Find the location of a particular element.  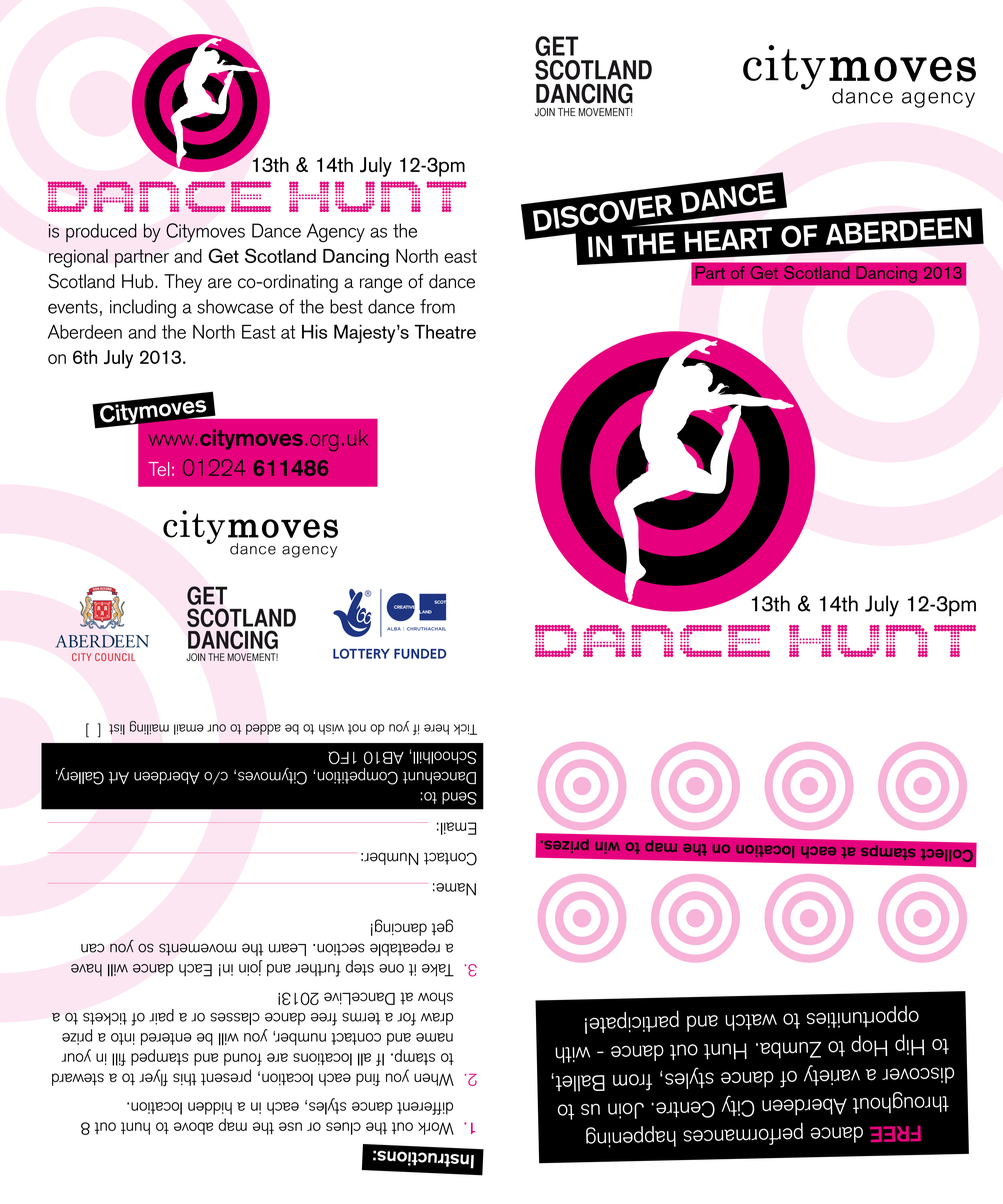

Agency is located at coordinates (336, 232).
